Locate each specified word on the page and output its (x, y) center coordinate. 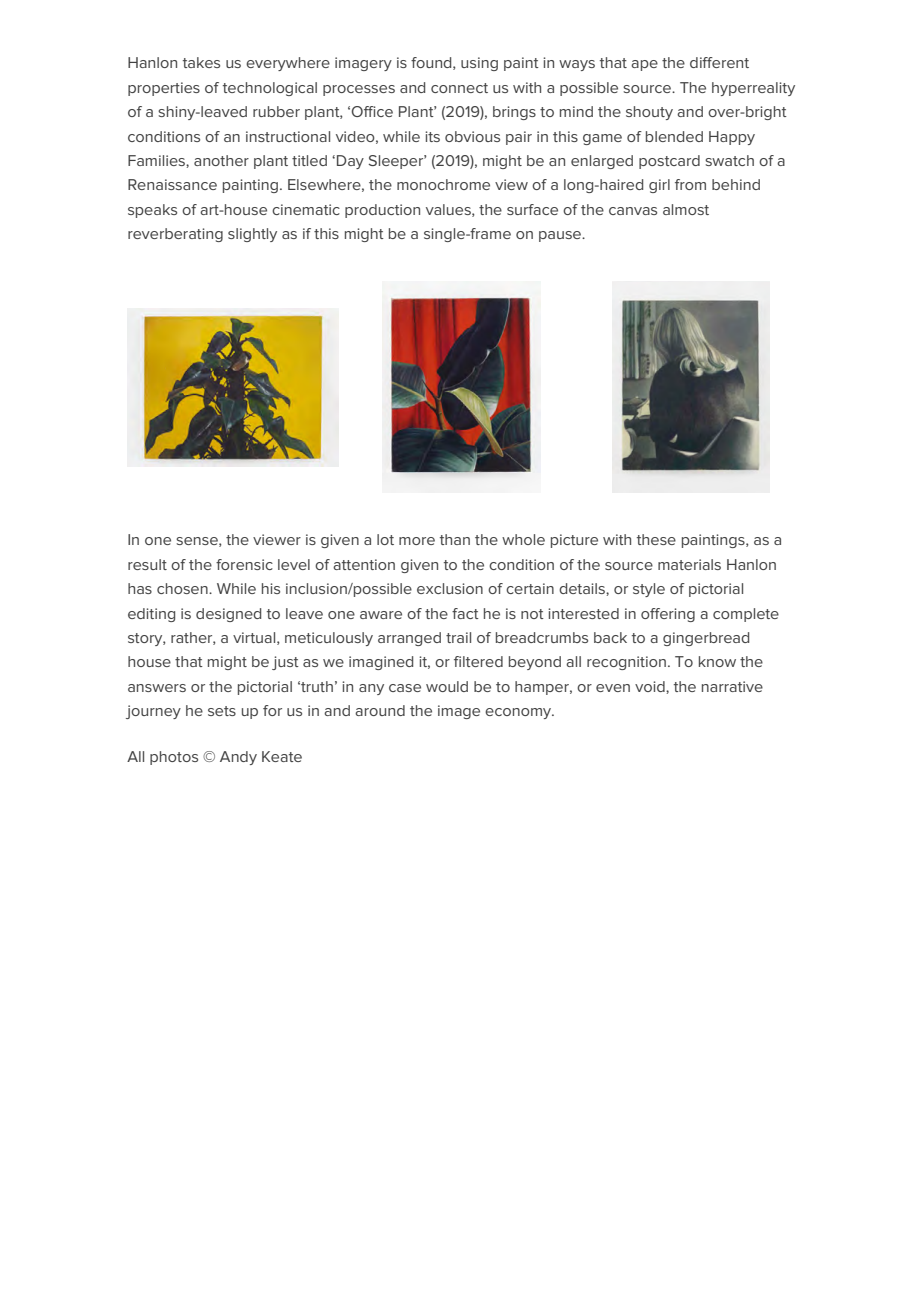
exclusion (450, 588)
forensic (244, 564)
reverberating (175, 235)
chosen (183, 588)
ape (644, 65)
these (656, 539)
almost (686, 209)
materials (689, 564)
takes (201, 62)
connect (459, 88)
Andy (238, 758)
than (455, 539)
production (382, 211)
